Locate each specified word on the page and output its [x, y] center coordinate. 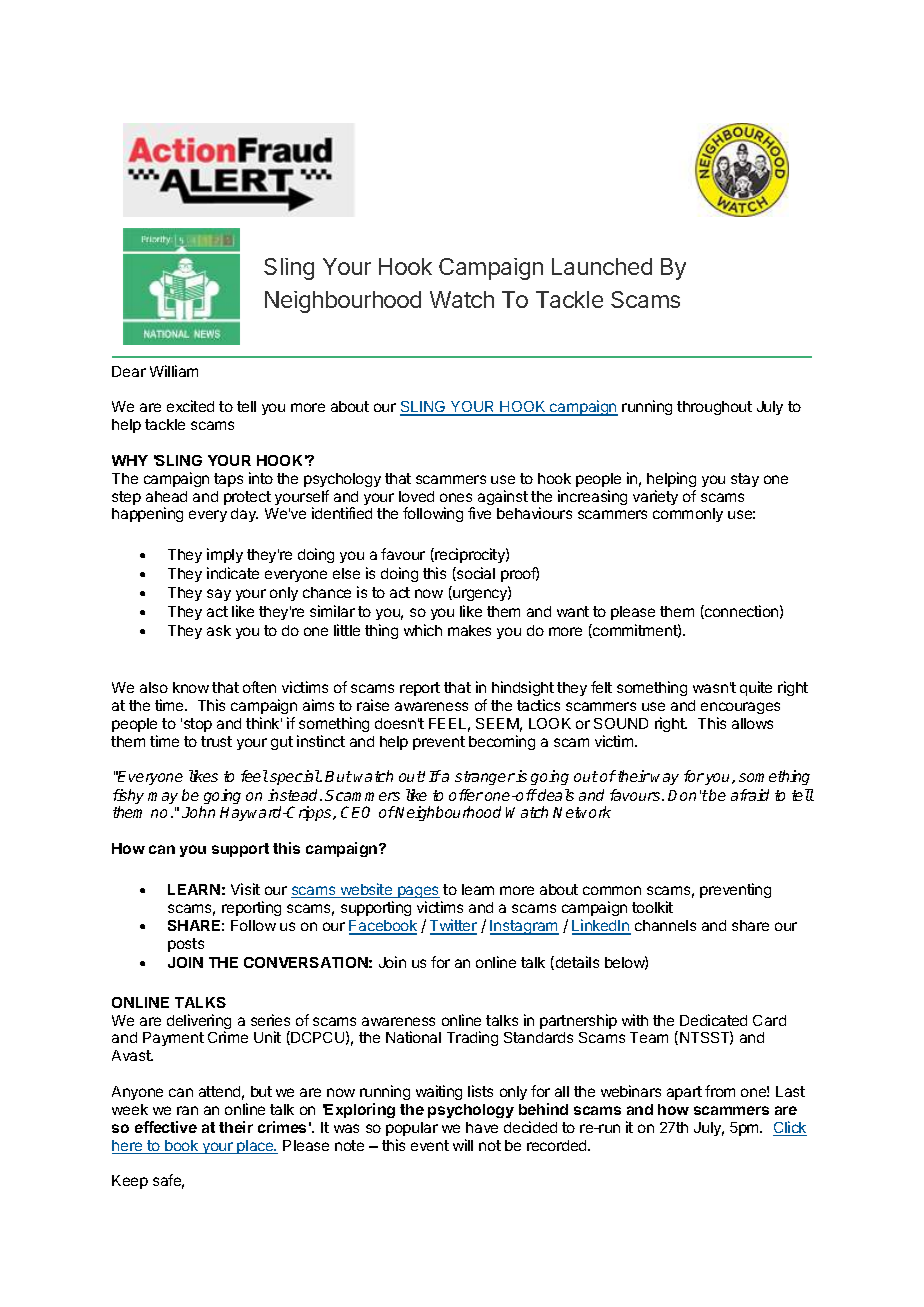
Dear [129, 371]
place [255, 1147]
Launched [602, 266]
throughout [714, 408]
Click [790, 1128]
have [482, 1127]
